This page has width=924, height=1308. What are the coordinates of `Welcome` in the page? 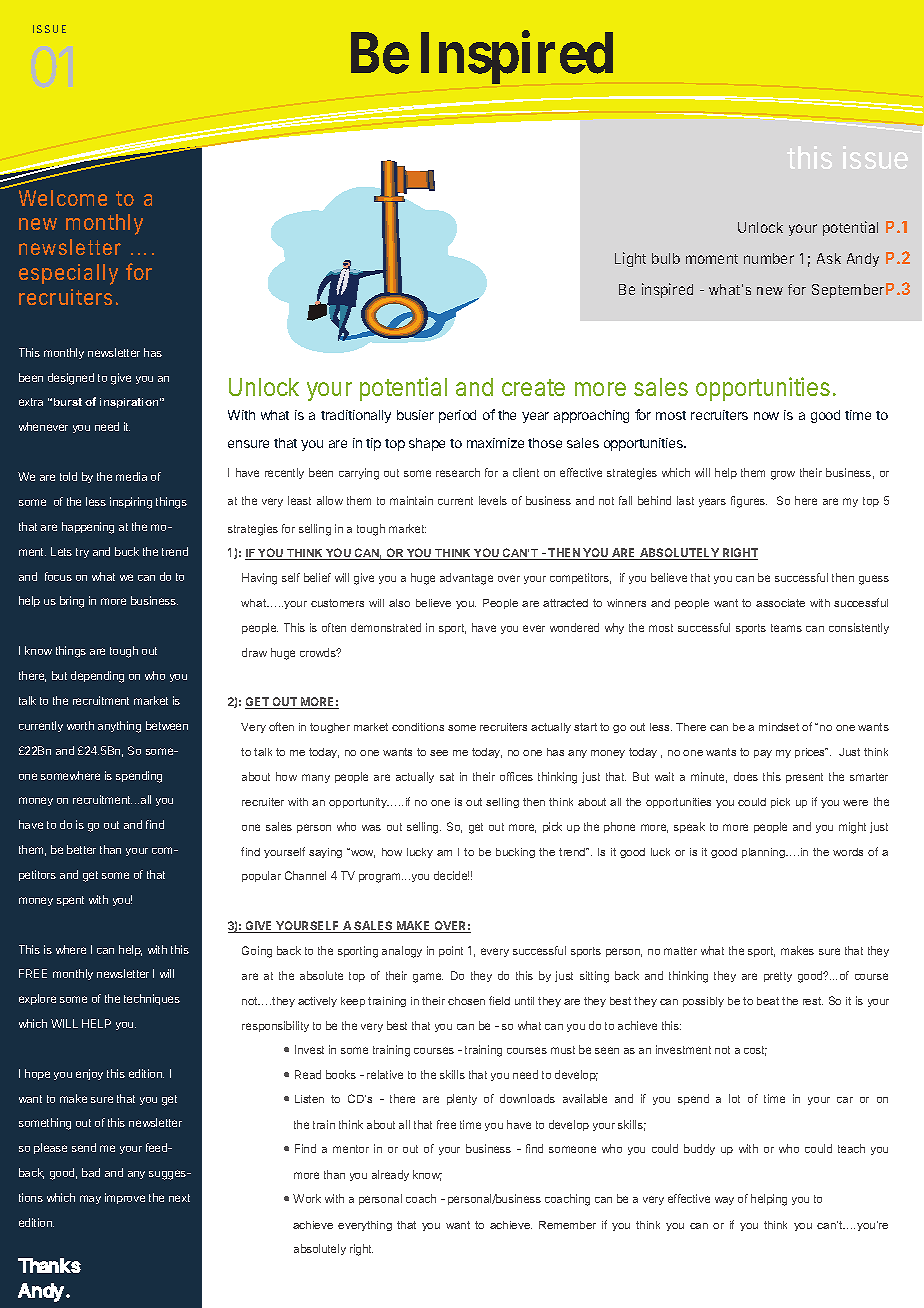 It's located at (63, 198).
